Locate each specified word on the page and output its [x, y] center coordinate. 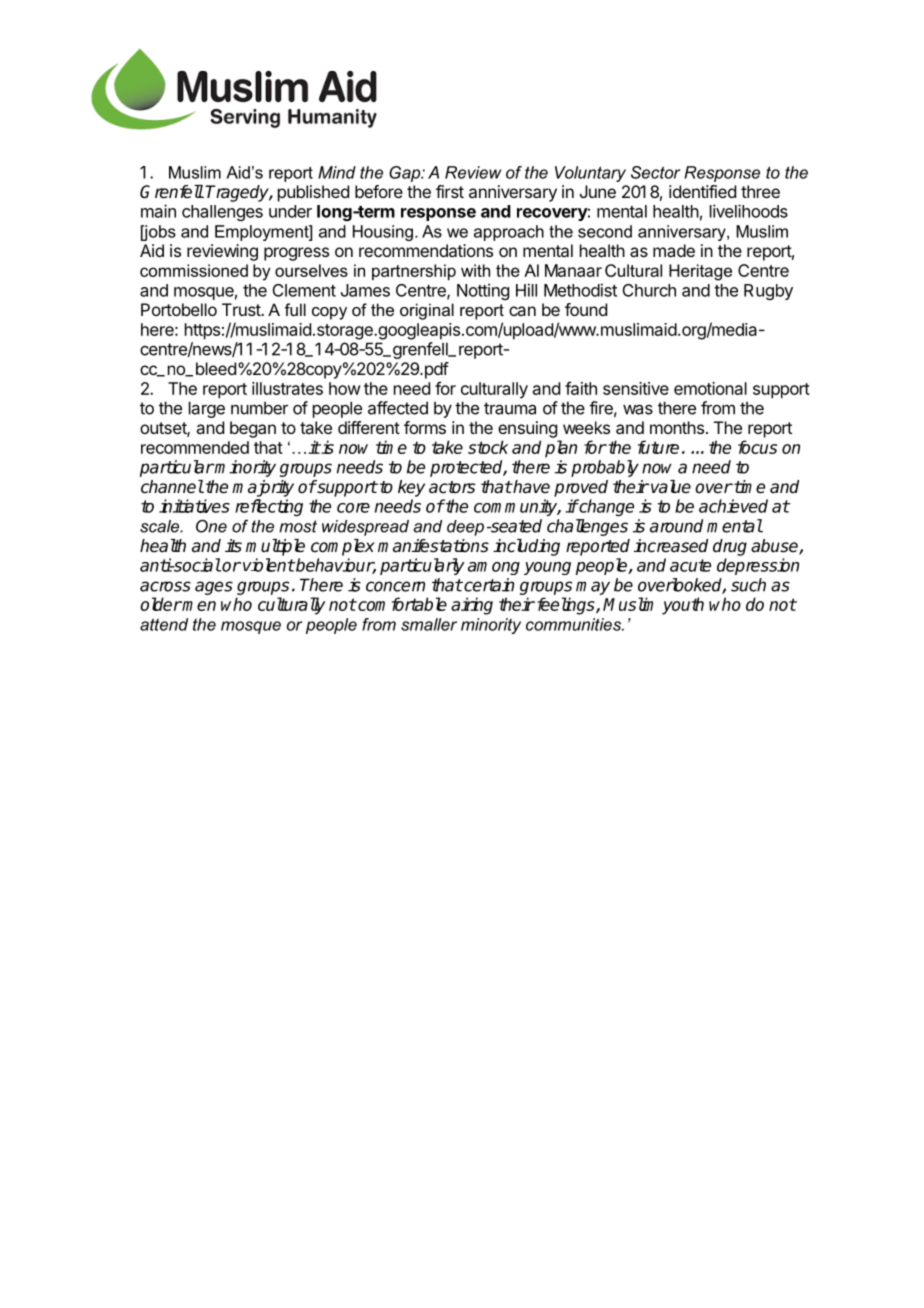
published [313, 193]
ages [214, 588]
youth [683, 606]
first [450, 191]
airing [472, 606]
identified [702, 191]
